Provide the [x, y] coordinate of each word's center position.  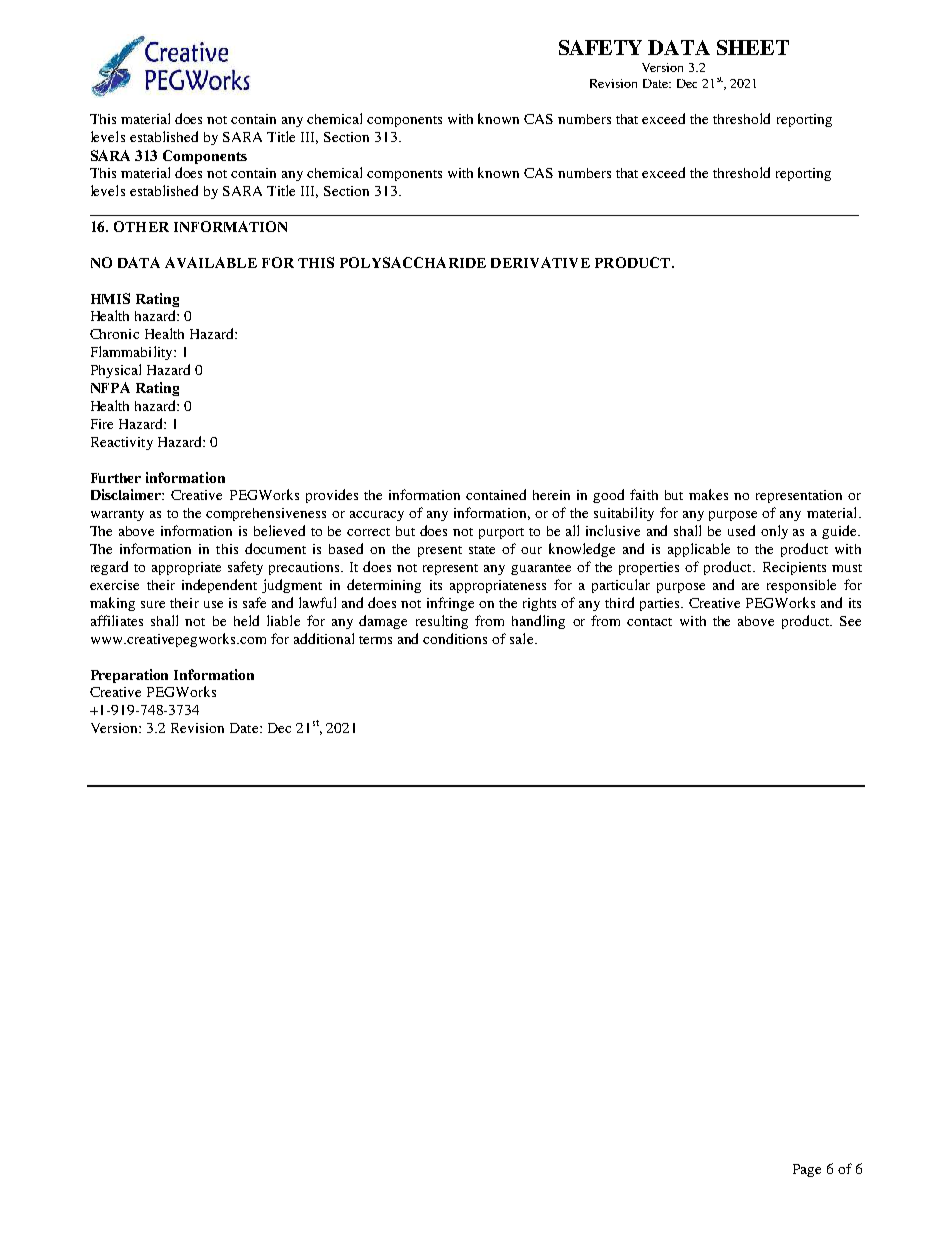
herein [551, 495]
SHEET [753, 47]
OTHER [141, 226]
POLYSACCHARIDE [413, 262]
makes [708, 494]
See [850, 621]
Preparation [129, 676]
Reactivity [122, 443]
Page [807, 1170]
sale [523, 638]
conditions [455, 638]
